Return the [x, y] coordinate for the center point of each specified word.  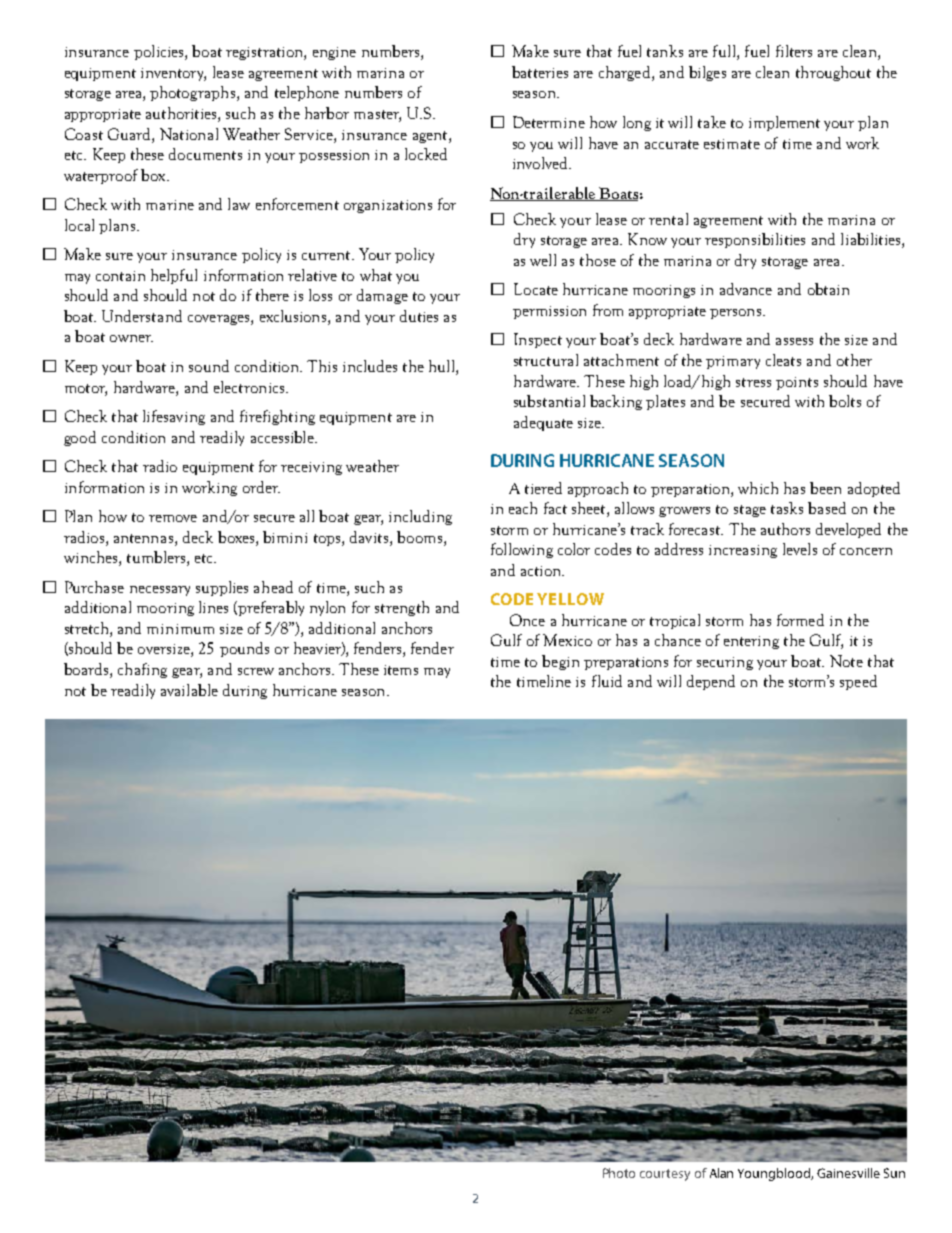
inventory [173, 74]
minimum [180, 629]
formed [800, 620]
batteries [540, 72]
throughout [833, 73]
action [542, 571]
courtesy [665, 1175]
